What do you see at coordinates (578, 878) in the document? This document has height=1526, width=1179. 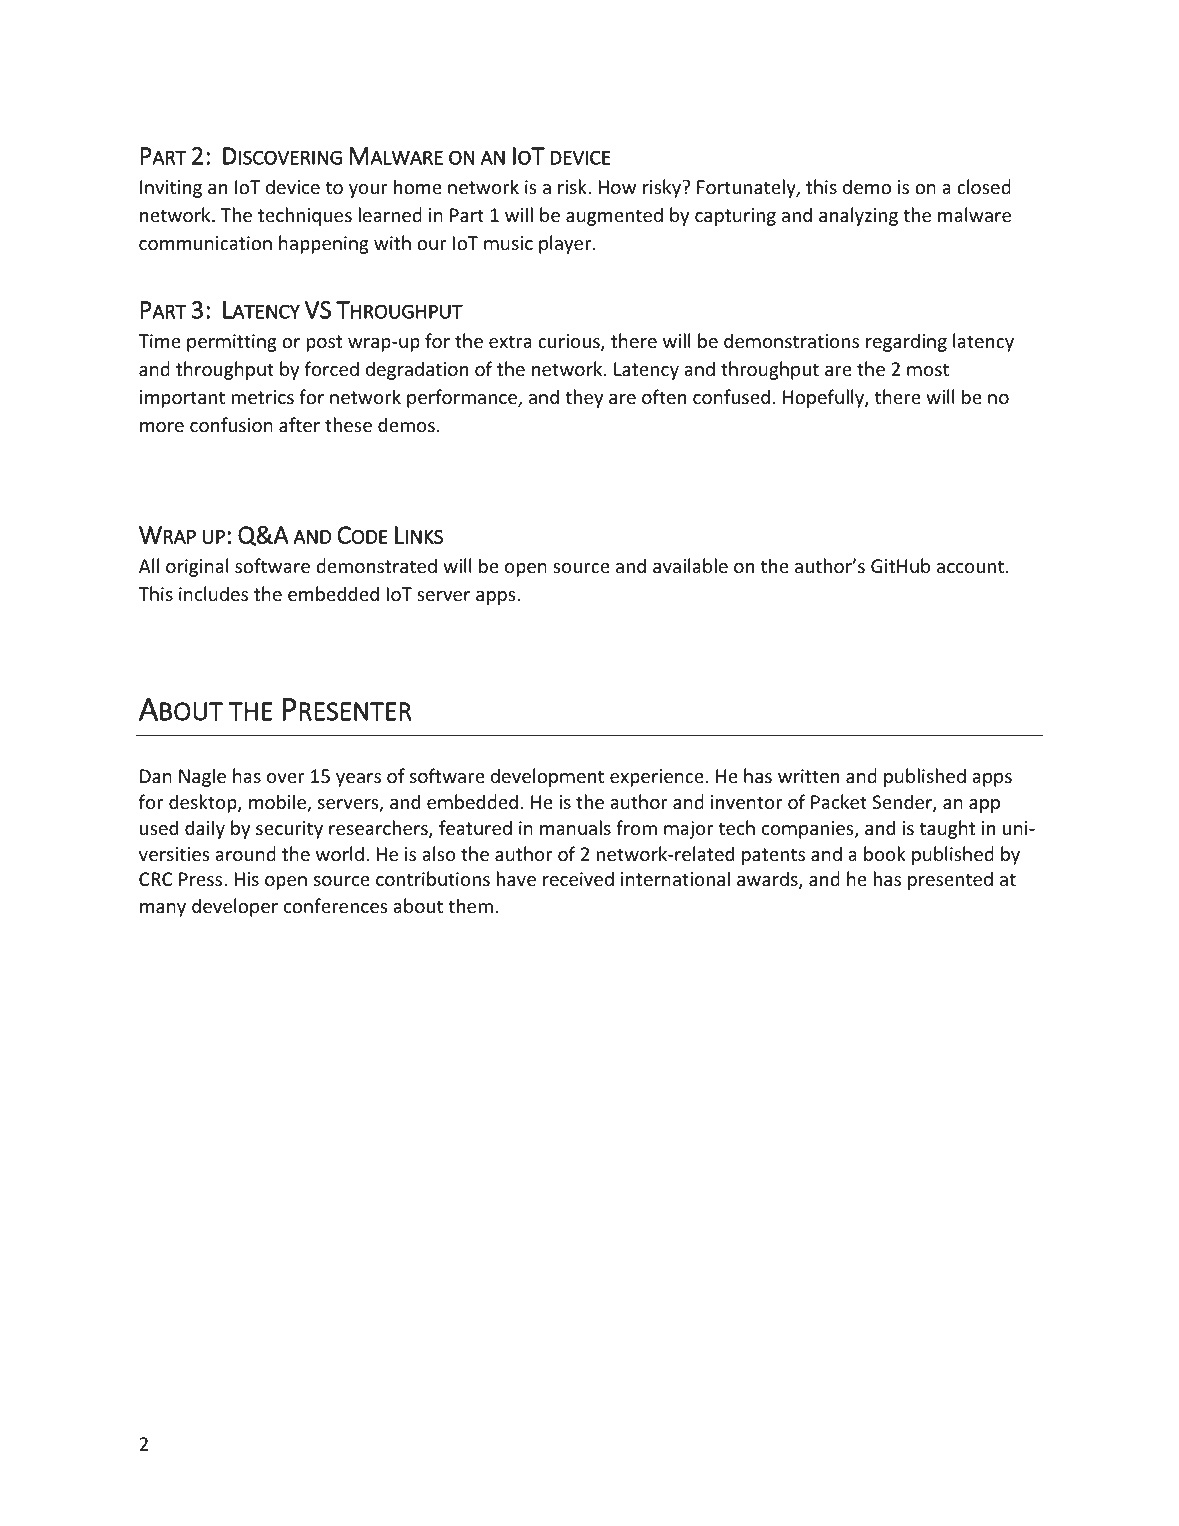 I see `received` at bounding box center [578, 878].
